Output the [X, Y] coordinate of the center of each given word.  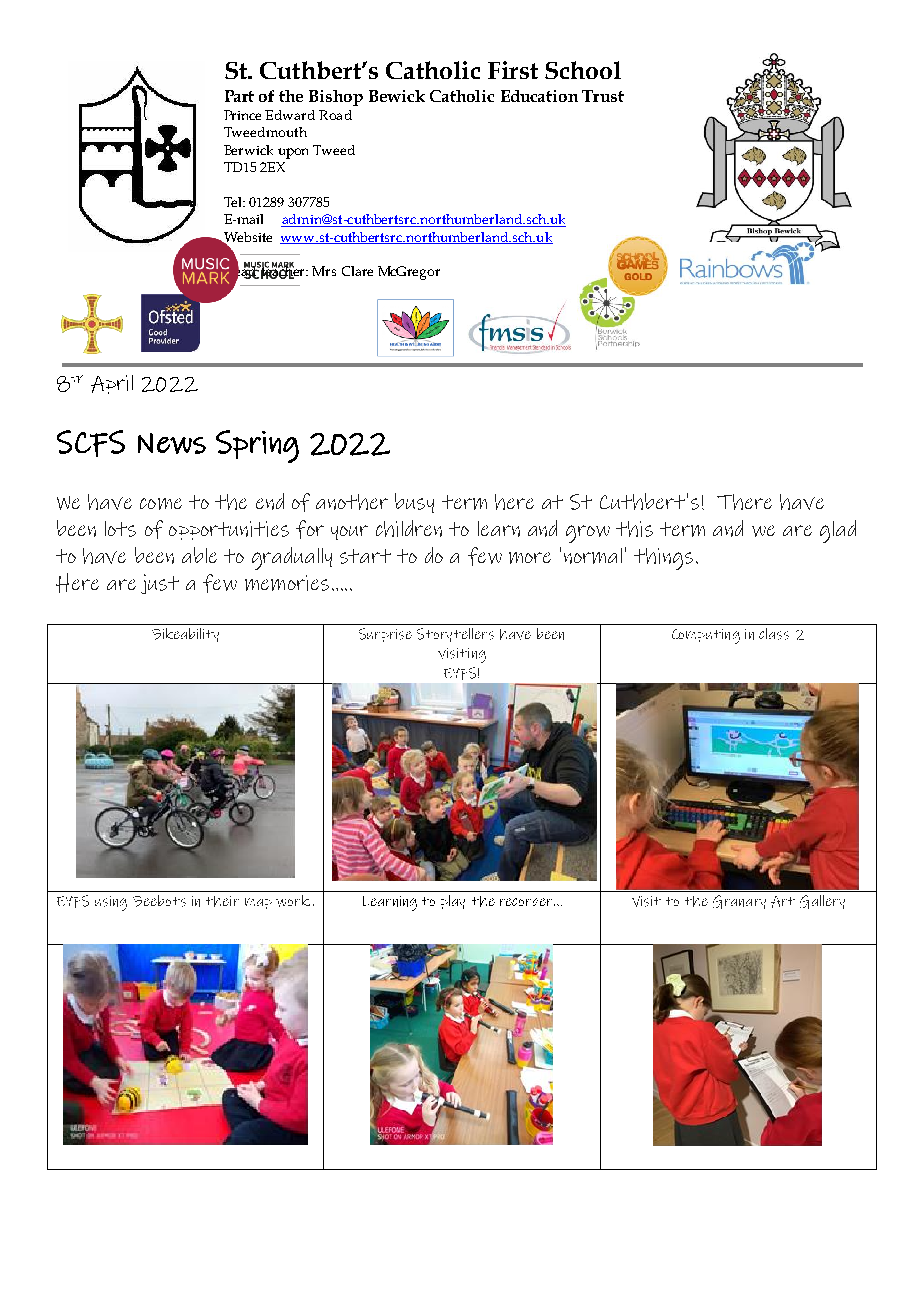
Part [239, 96]
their [222, 901]
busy [414, 503]
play [453, 902]
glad [838, 531]
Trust [603, 96]
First [513, 70]
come [161, 504]
